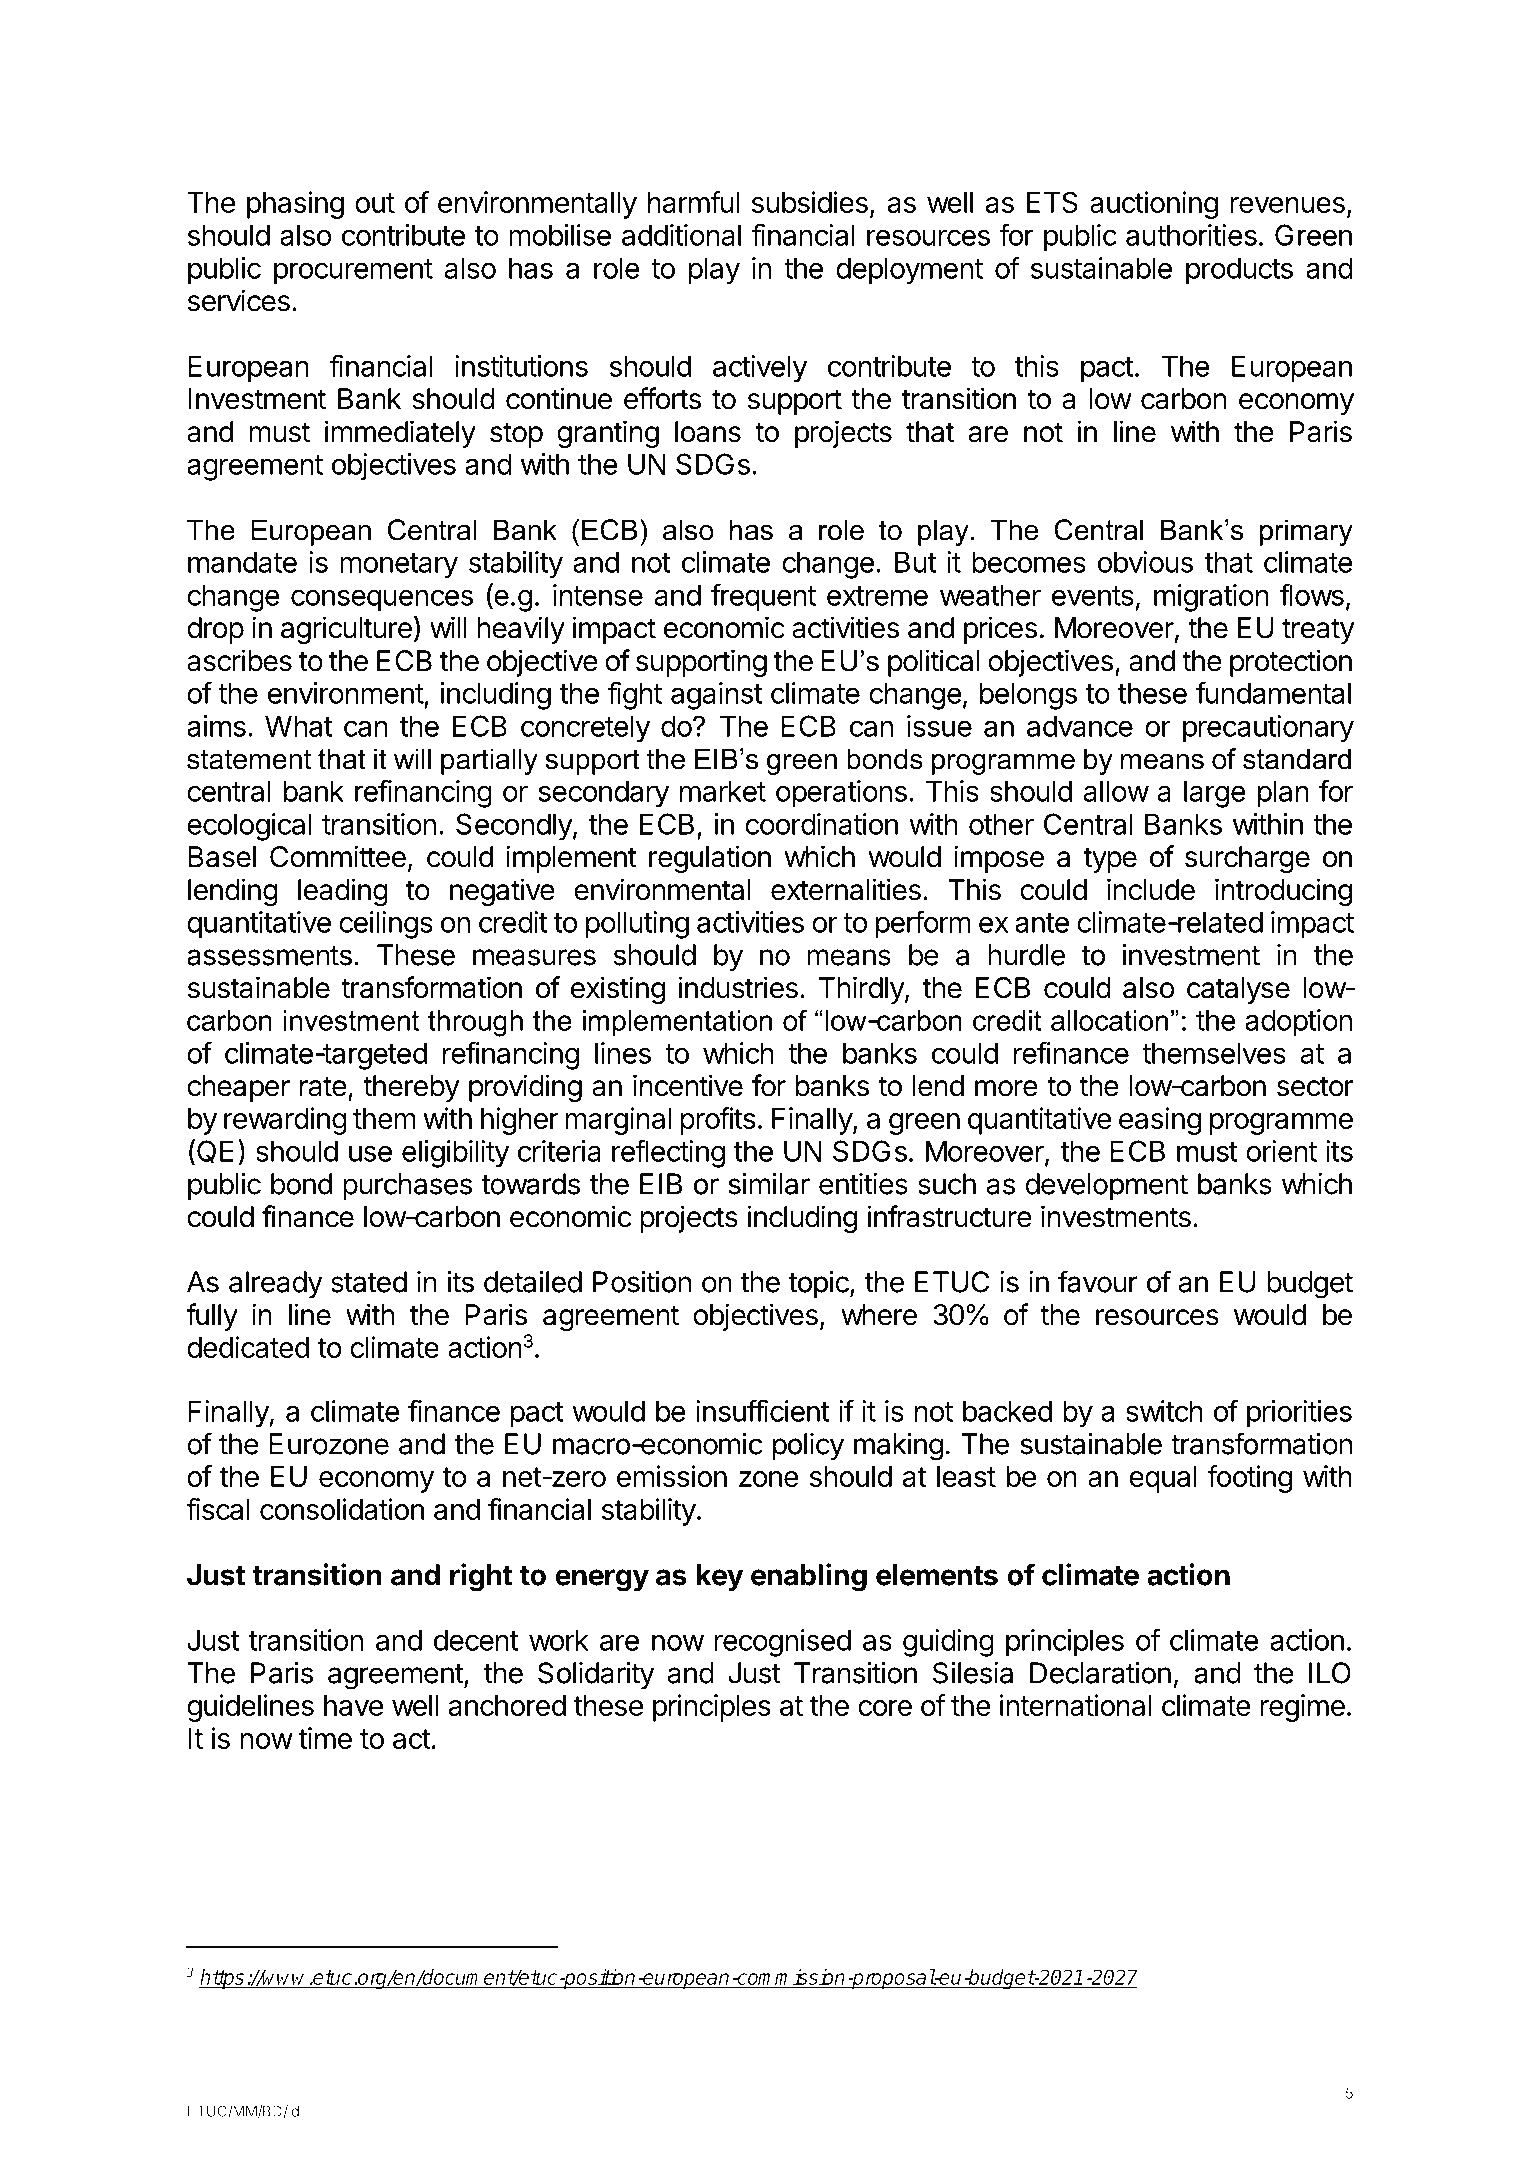 Image resolution: width=1539 pixels, height=2177 pixels. What do you see at coordinates (782, 1643) in the page?
I see `recognised` at bounding box center [782, 1643].
